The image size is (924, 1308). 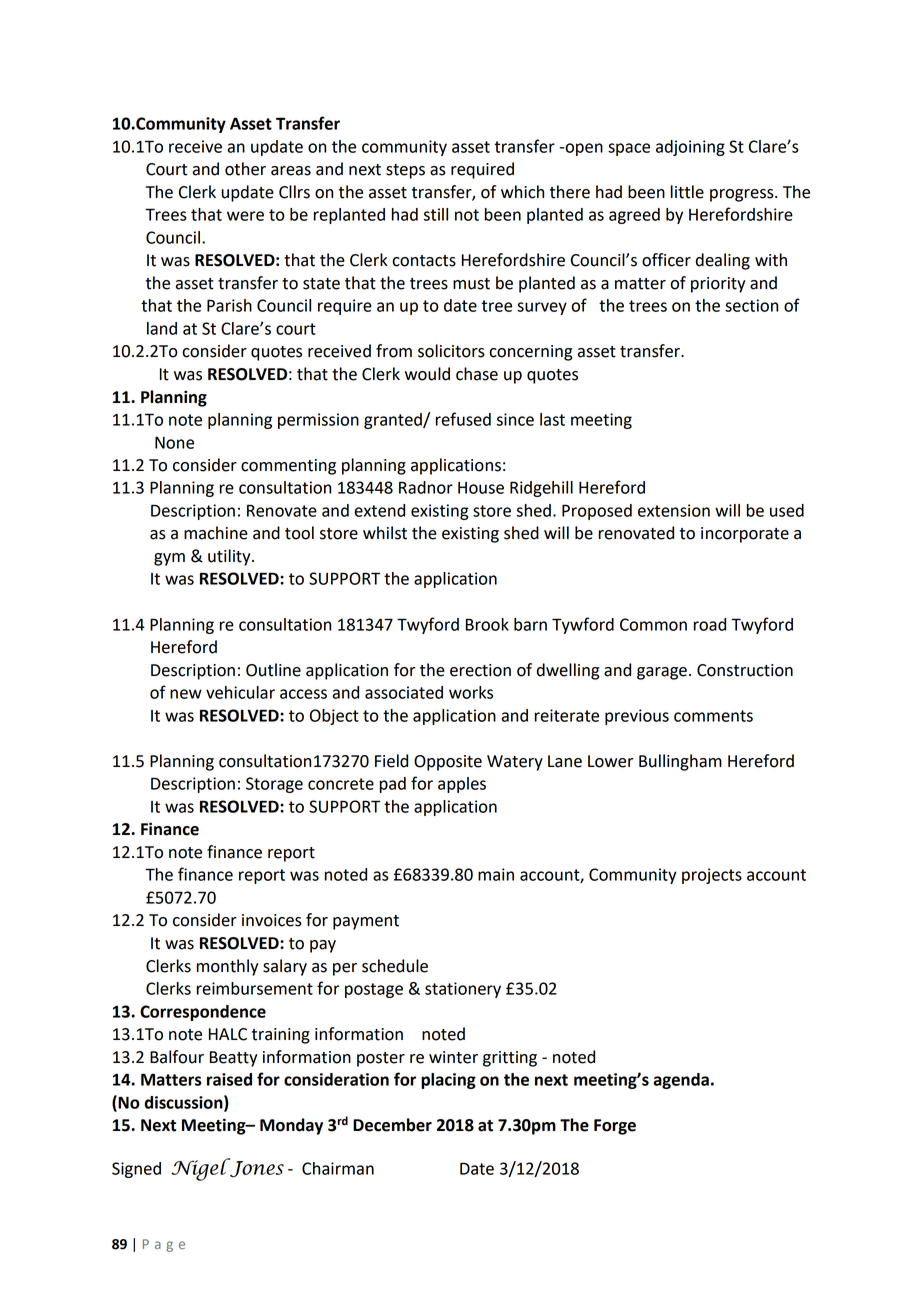 I want to click on land, so click(x=162, y=328).
